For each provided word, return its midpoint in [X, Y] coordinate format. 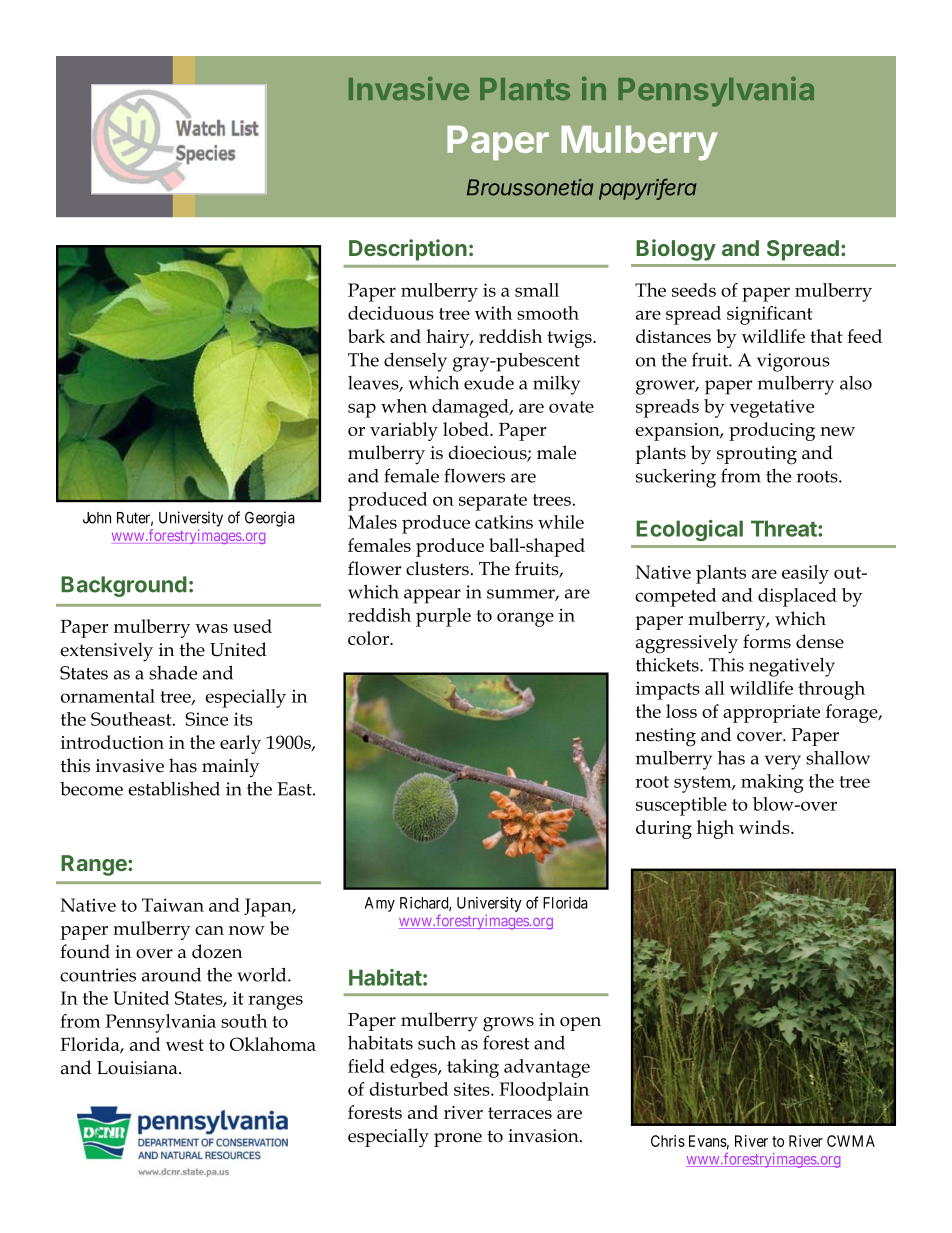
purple [443, 617]
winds [765, 827]
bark [366, 336]
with [493, 313]
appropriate [771, 714]
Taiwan [173, 905]
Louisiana [138, 1068]
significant [770, 315]
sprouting [757, 455]
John [97, 518]
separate [493, 502]
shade [173, 673]
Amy [380, 904]
